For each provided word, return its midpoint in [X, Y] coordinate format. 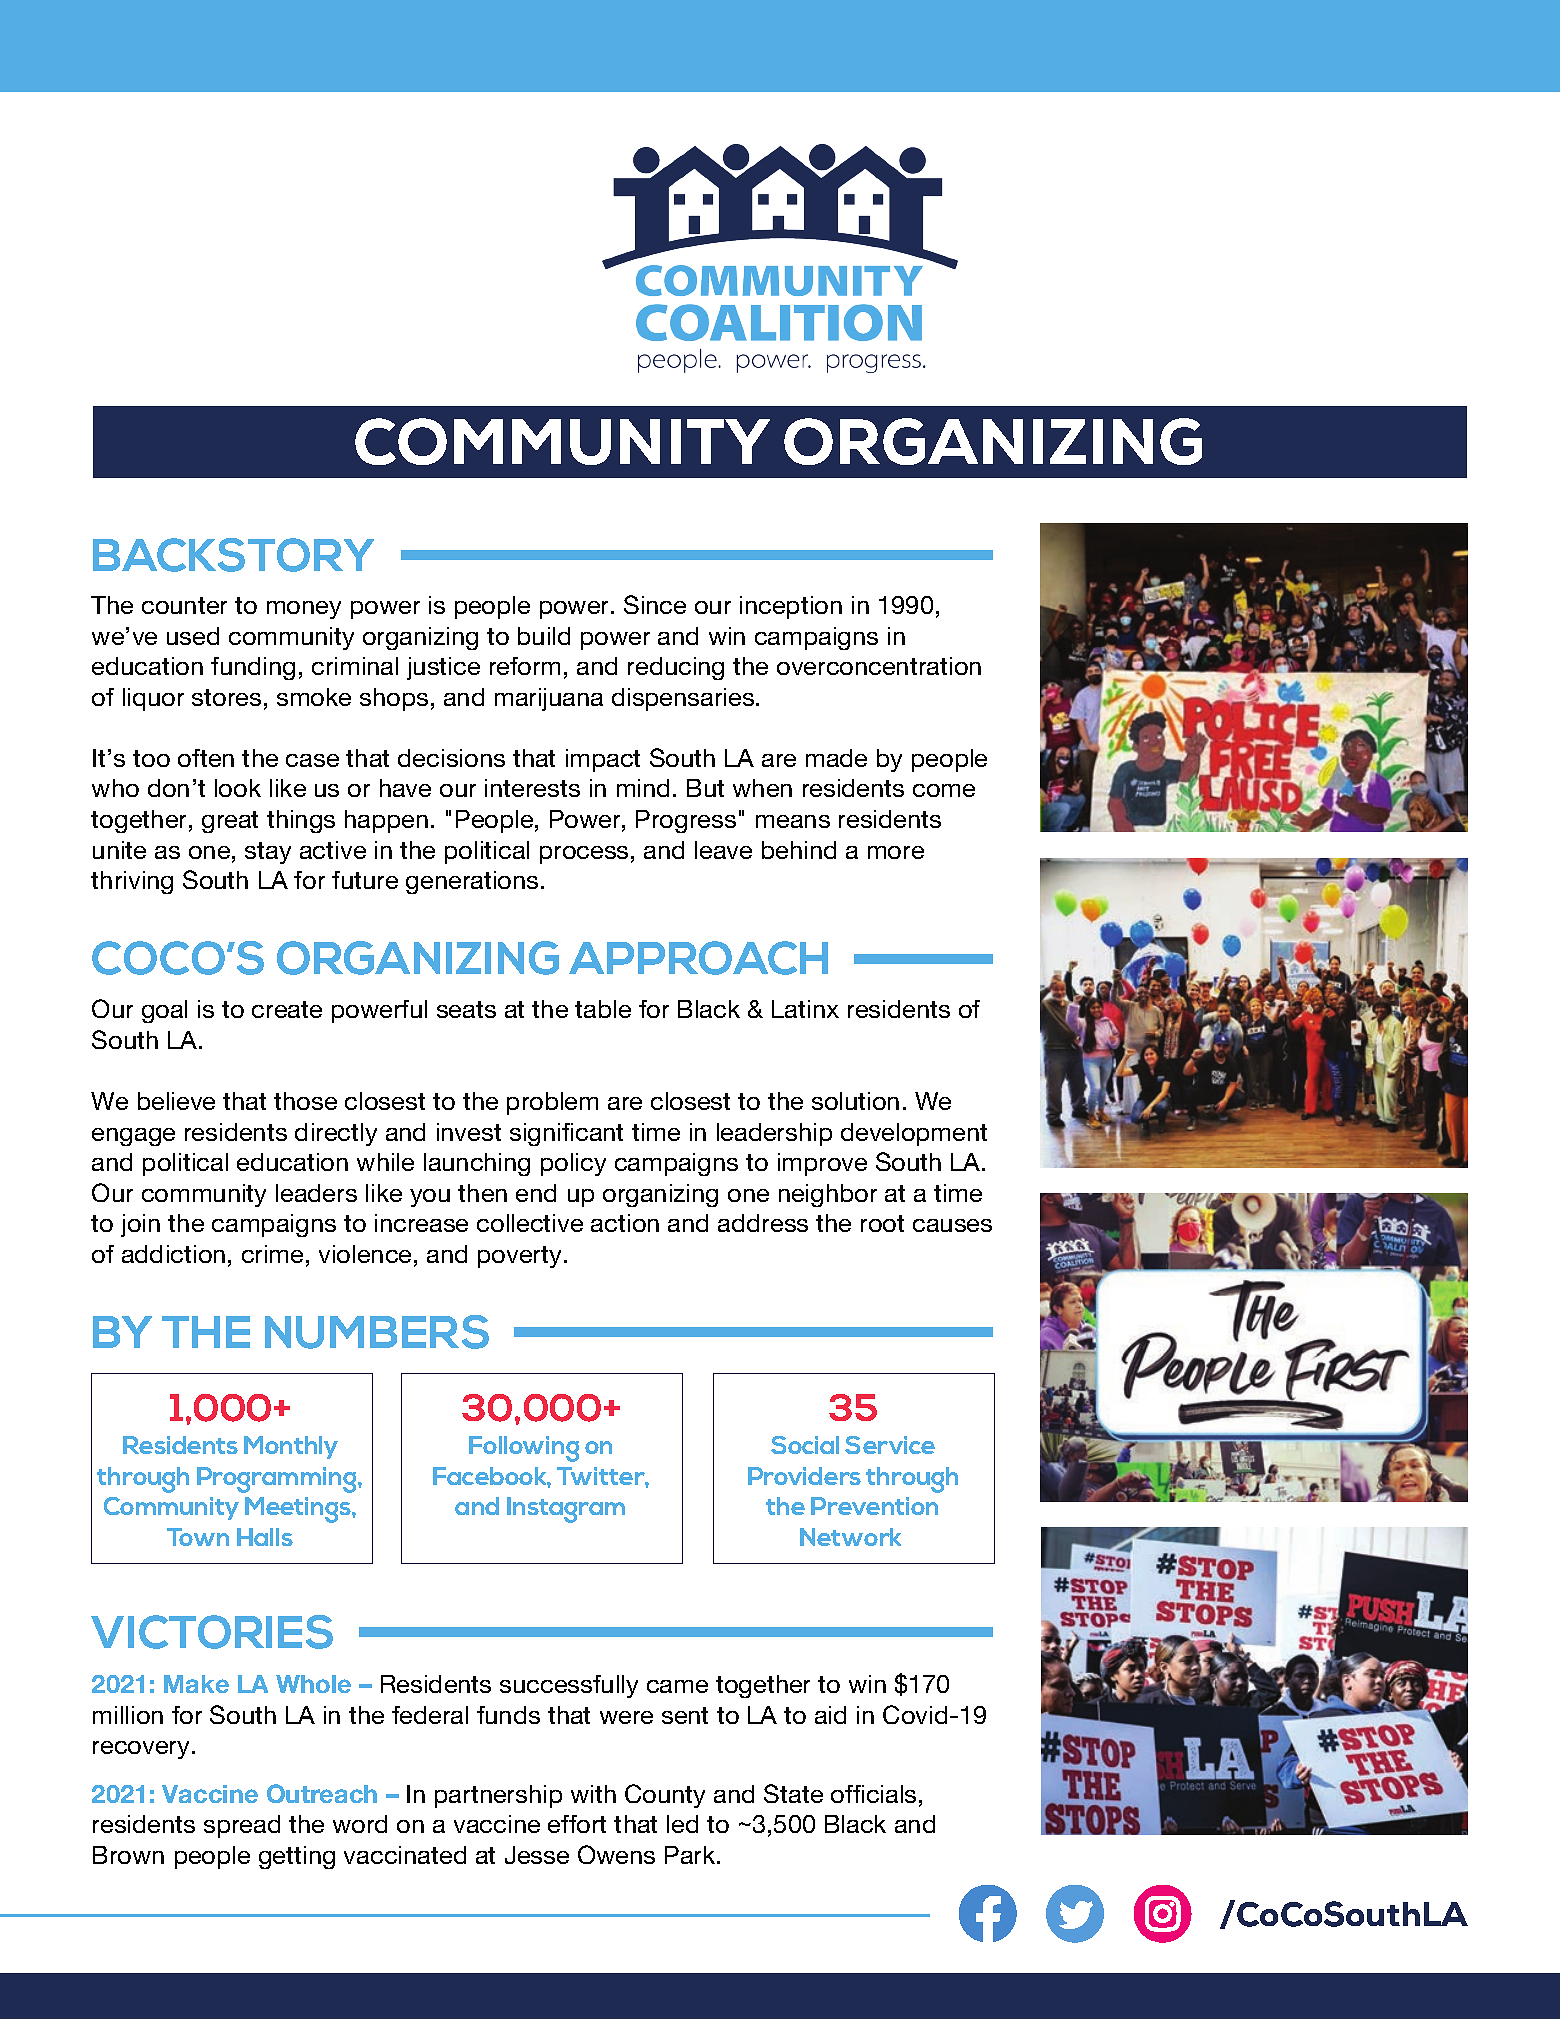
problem [552, 1103]
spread [242, 1826]
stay [268, 853]
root [882, 1223]
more [896, 852]
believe [176, 1101]
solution [855, 1101]
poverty [519, 1257]
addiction [173, 1254]
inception [791, 607]
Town [198, 1537]
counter [184, 605]
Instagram [566, 1510]
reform [525, 666]
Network [850, 1537]
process [584, 855]
